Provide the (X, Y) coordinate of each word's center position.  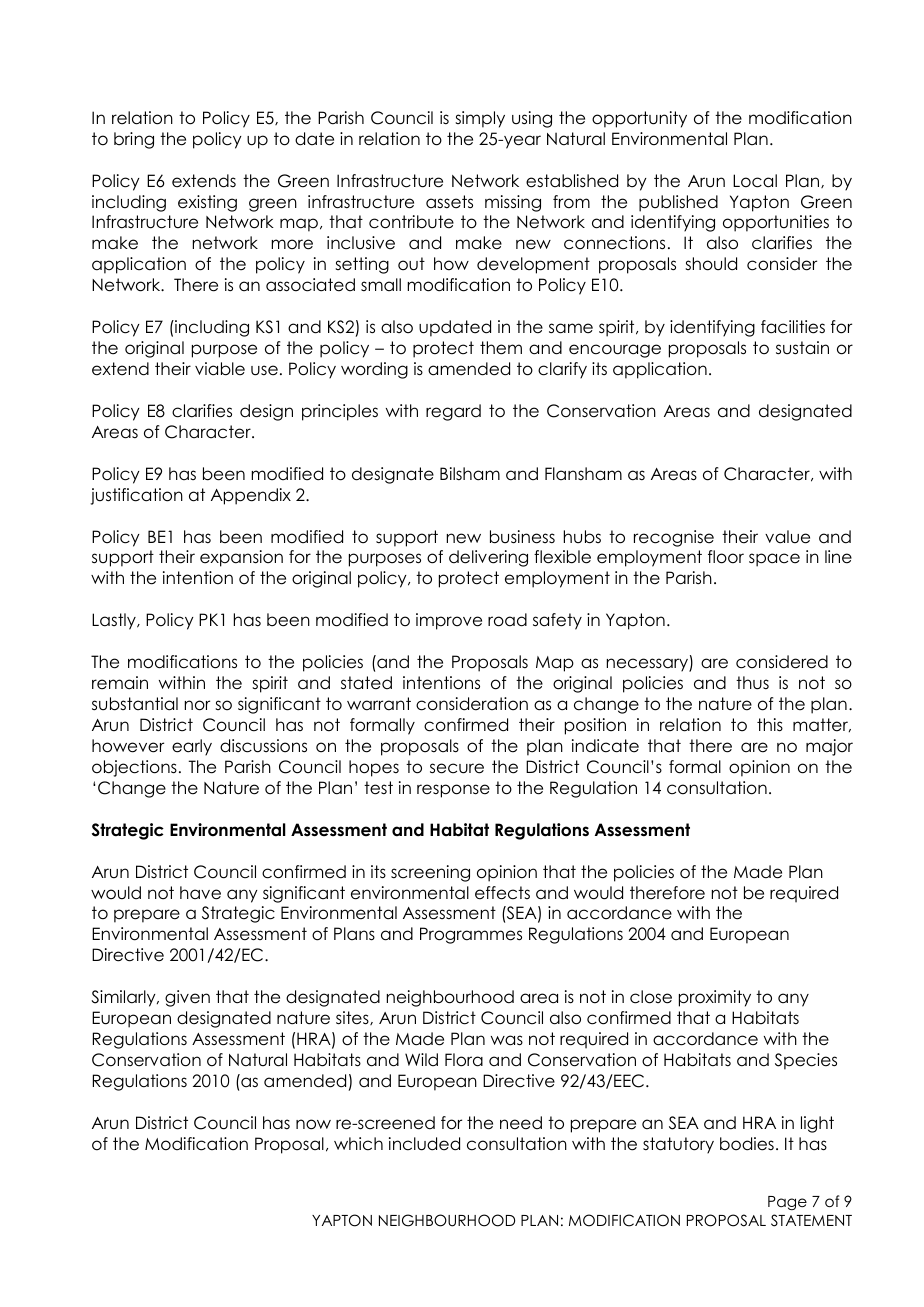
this (770, 725)
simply (480, 119)
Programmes (471, 935)
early (192, 747)
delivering (488, 558)
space (774, 560)
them (501, 348)
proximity (715, 998)
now (313, 1124)
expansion (241, 558)
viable (220, 369)
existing (207, 203)
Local (755, 181)
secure (457, 768)
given (187, 998)
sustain (802, 348)
